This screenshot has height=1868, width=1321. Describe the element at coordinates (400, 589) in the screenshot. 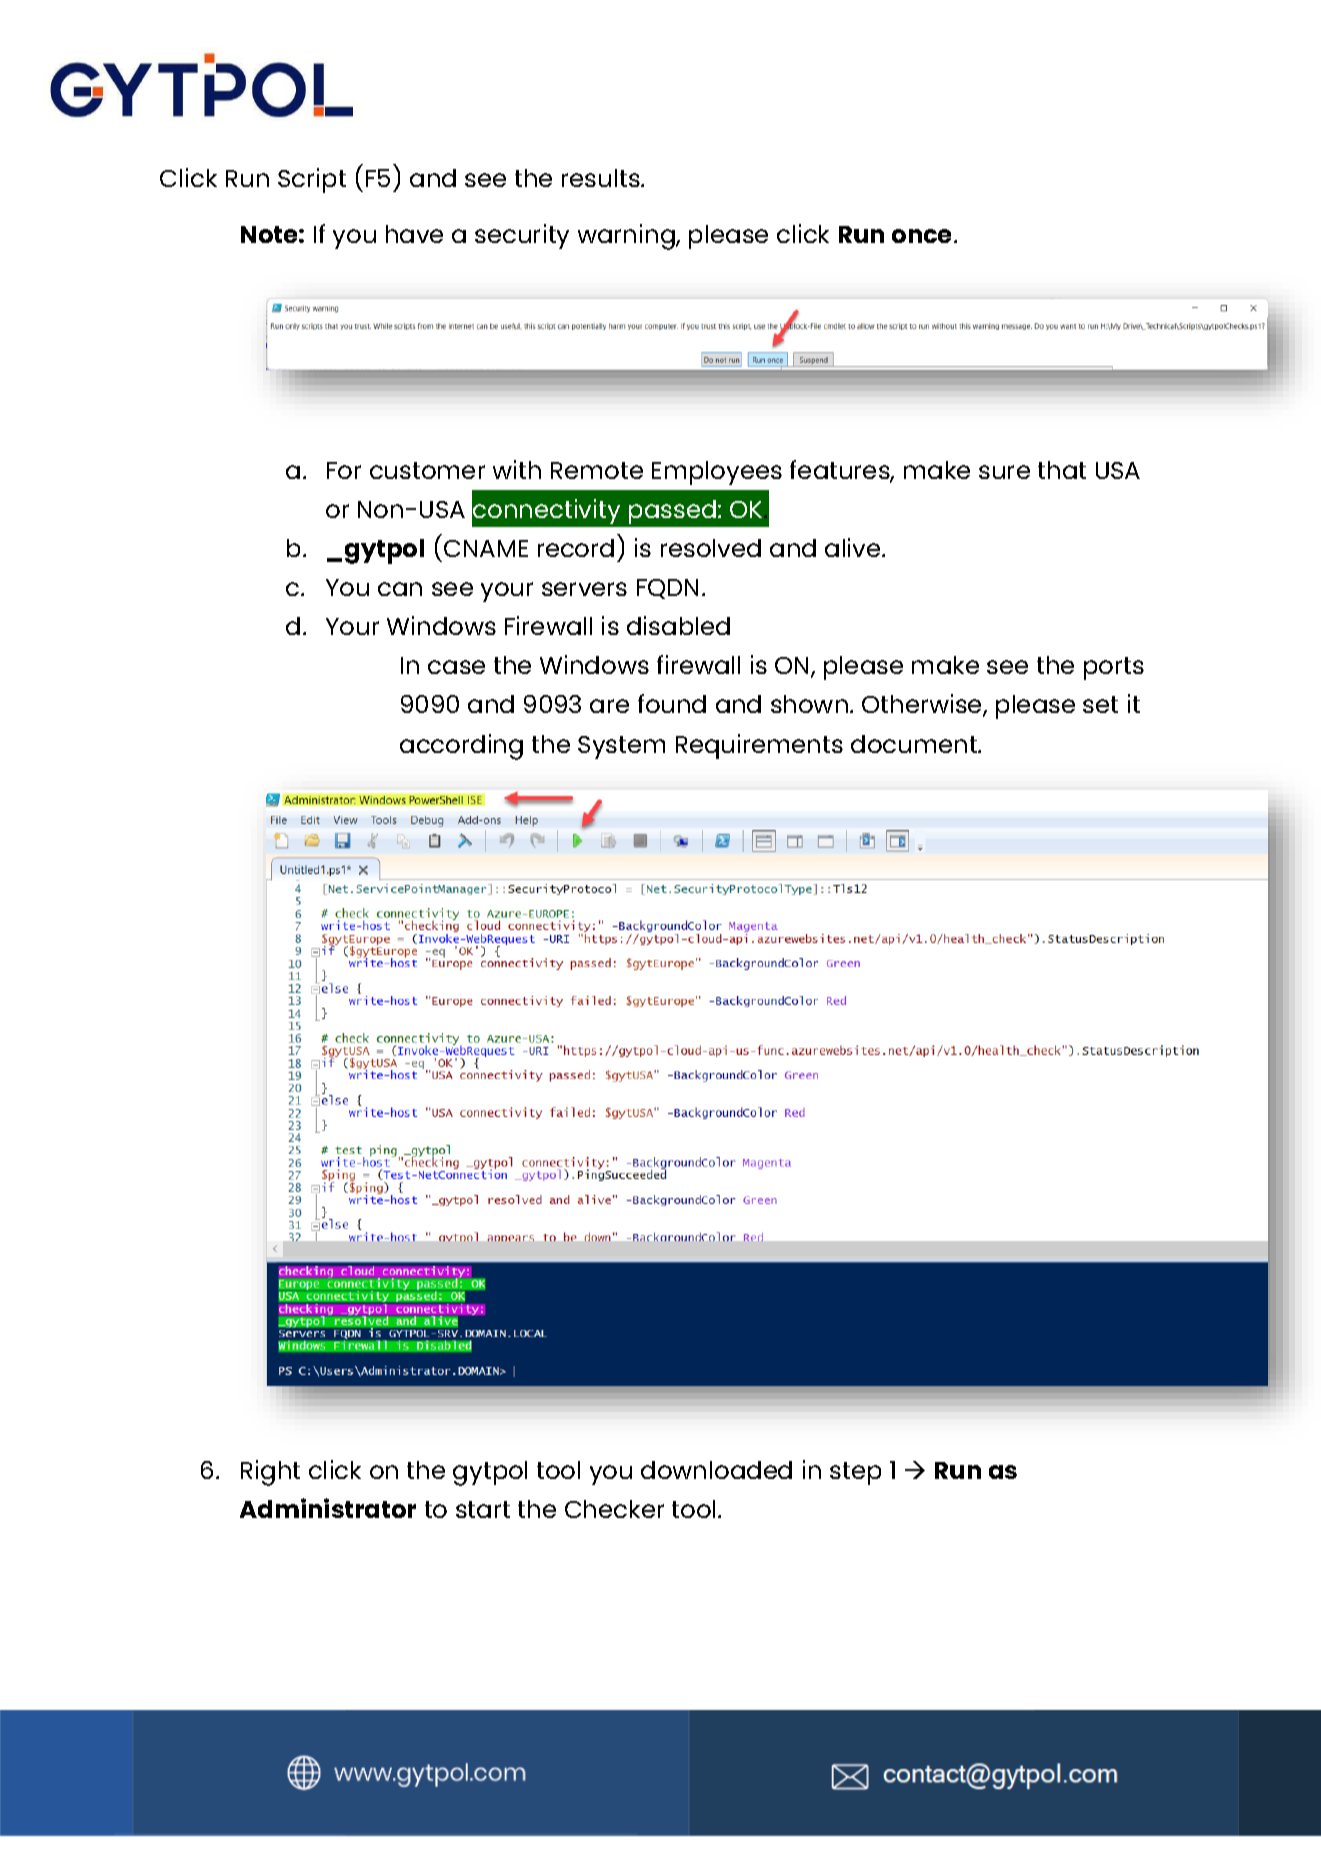

I see `can` at that location.
